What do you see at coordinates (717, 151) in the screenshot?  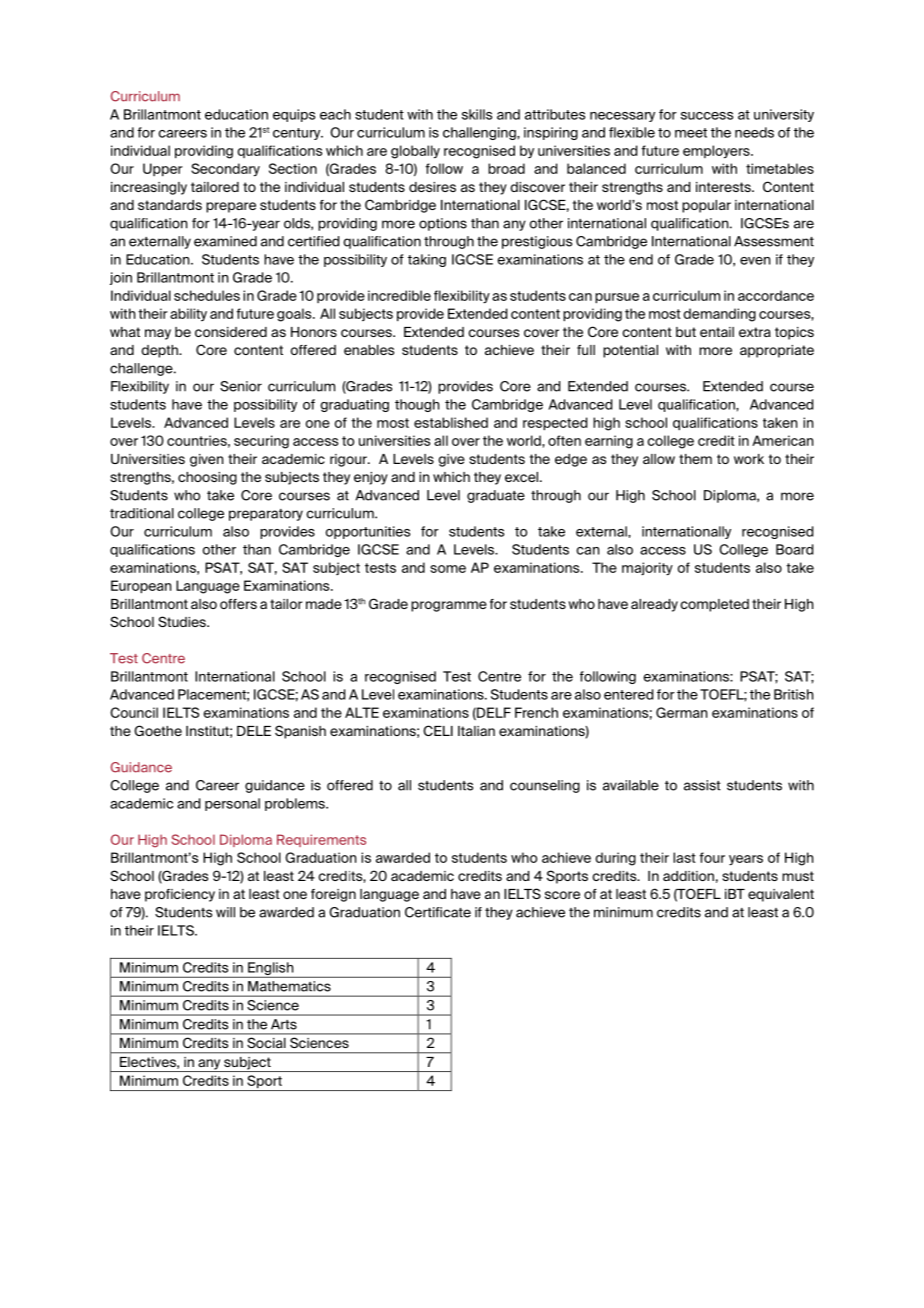 I see `employers` at bounding box center [717, 151].
